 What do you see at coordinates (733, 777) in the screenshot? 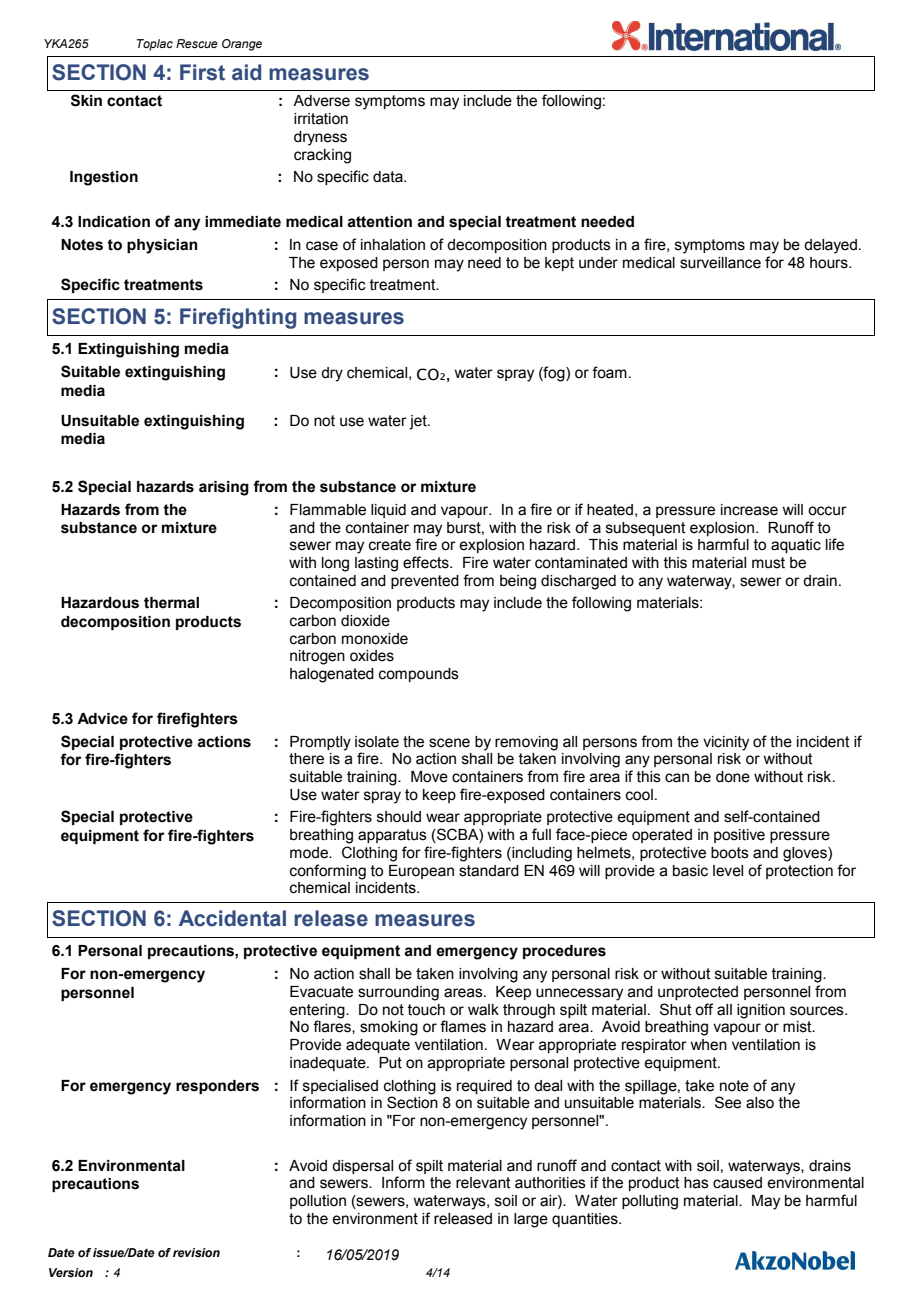
I see `done` at bounding box center [733, 777].
